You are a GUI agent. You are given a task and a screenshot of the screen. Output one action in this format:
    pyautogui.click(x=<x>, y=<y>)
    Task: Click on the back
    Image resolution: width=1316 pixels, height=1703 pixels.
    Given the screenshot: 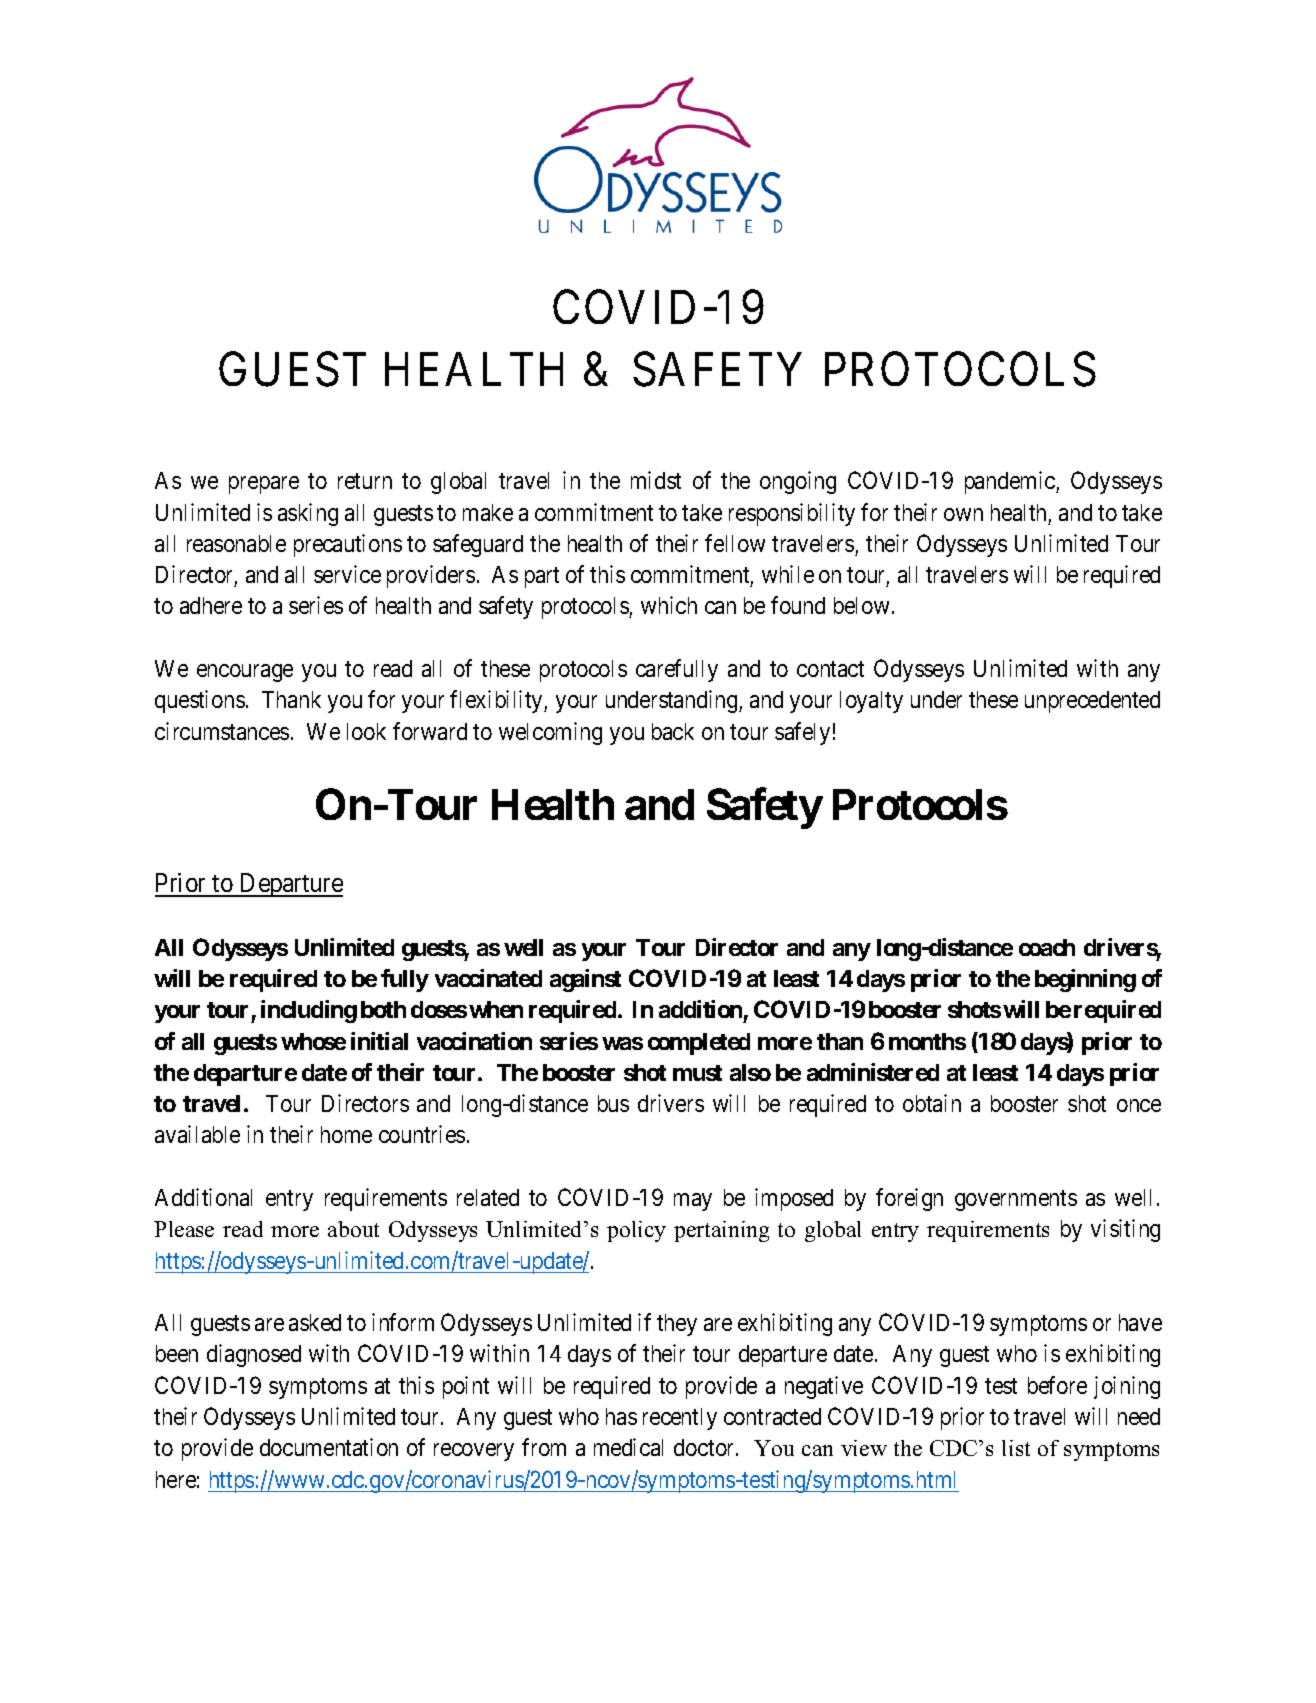 What is the action you would take?
    pyautogui.click(x=673, y=731)
